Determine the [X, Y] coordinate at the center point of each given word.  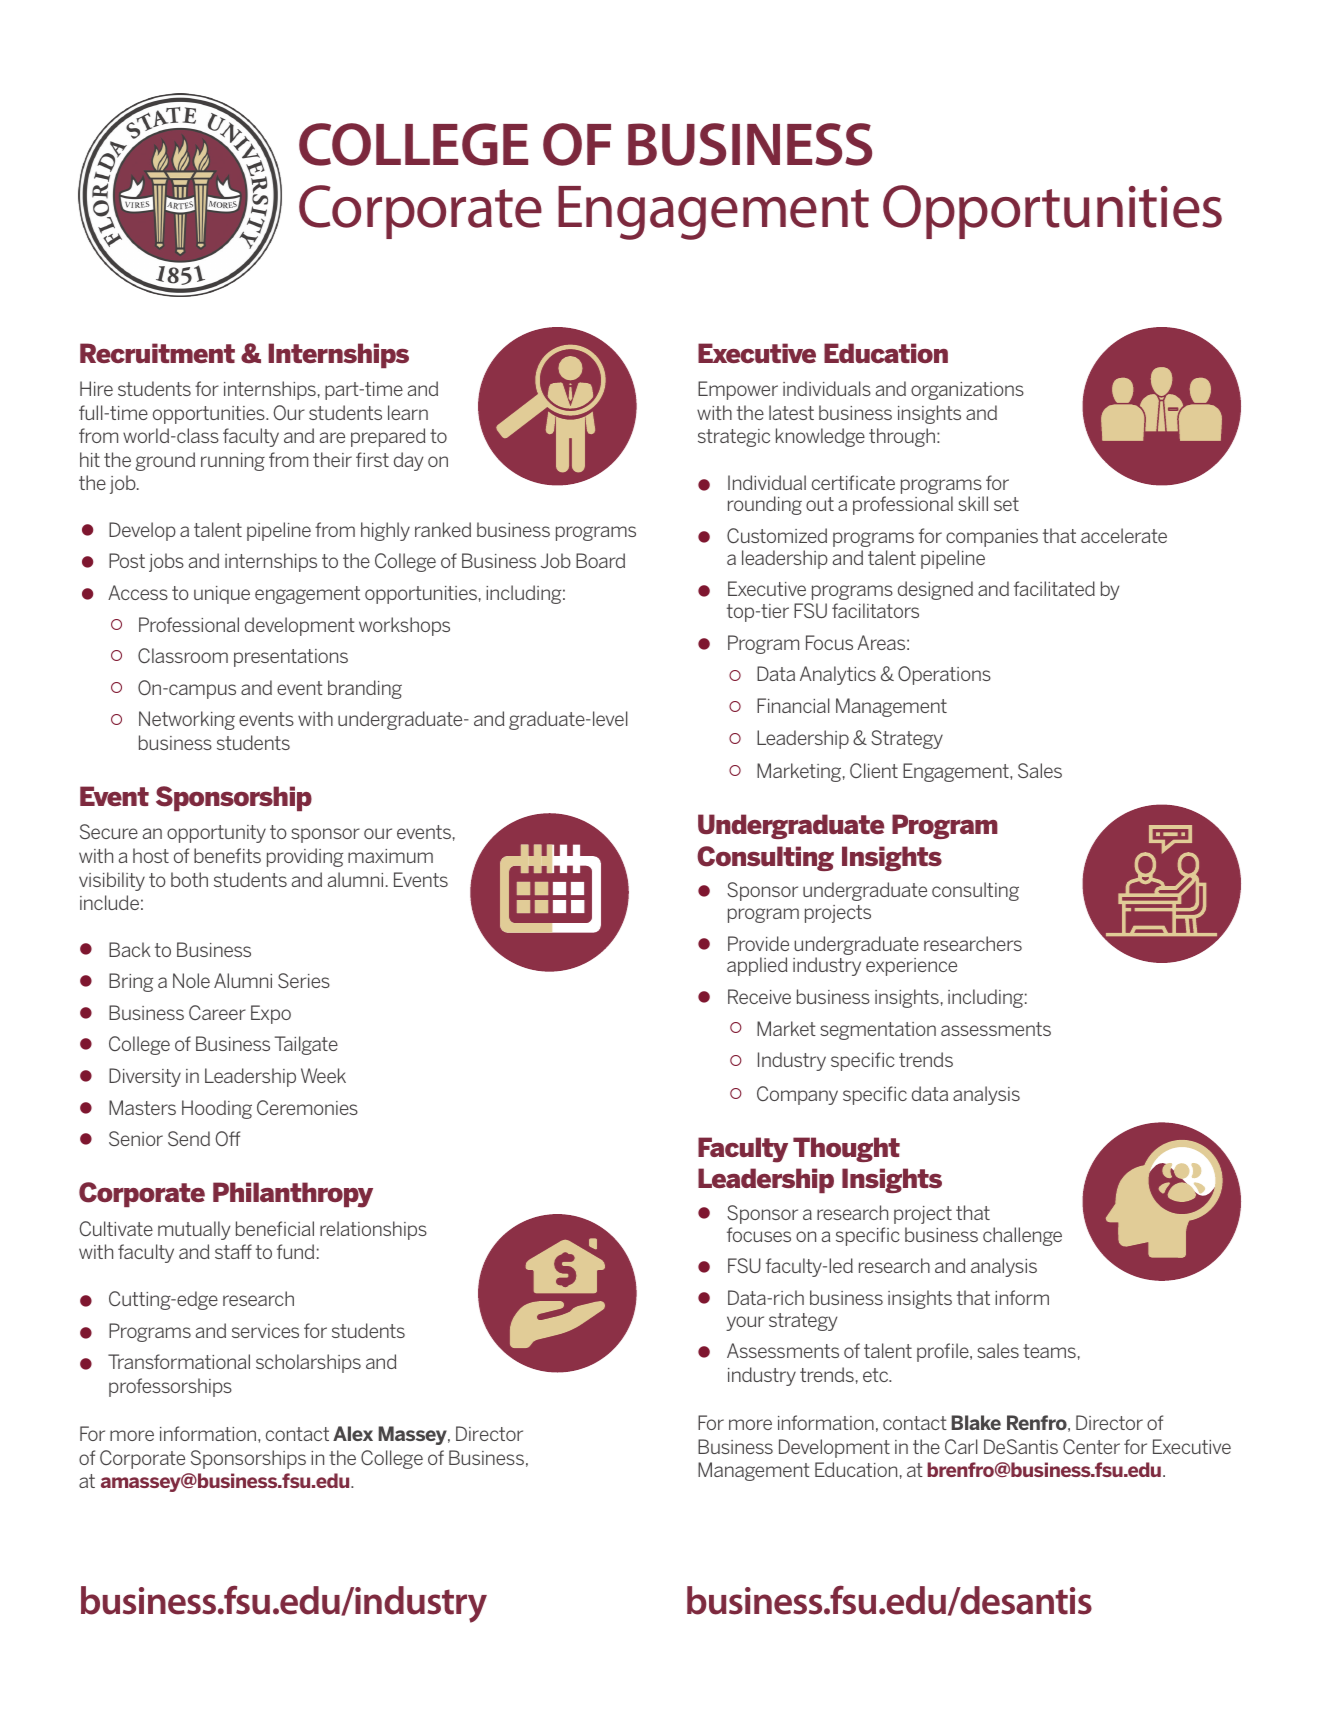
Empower [738, 390]
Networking [187, 720]
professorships [170, 1387]
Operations [944, 675]
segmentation [878, 1031]
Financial [793, 705]
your [745, 1323]
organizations [967, 391]
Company [797, 1095]
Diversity [145, 1077]
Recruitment [157, 353]
